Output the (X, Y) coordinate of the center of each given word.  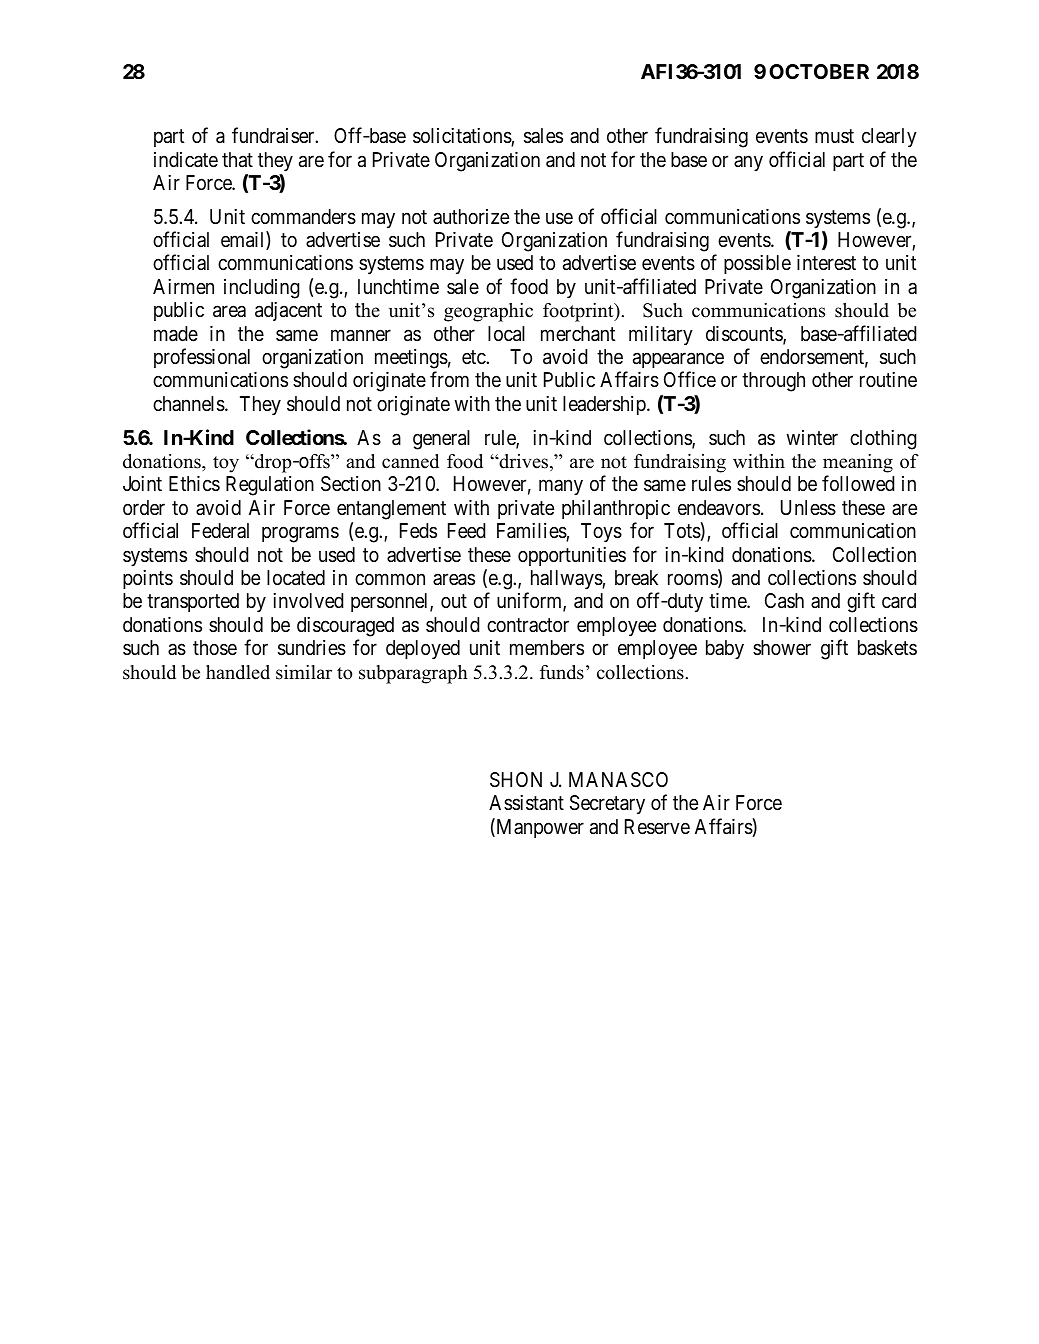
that (237, 160)
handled (238, 672)
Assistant (526, 803)
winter (812, 437)
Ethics (194, 484)
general (441, 440)
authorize (471, 216)
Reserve (657, 827)
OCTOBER (819, 71)
